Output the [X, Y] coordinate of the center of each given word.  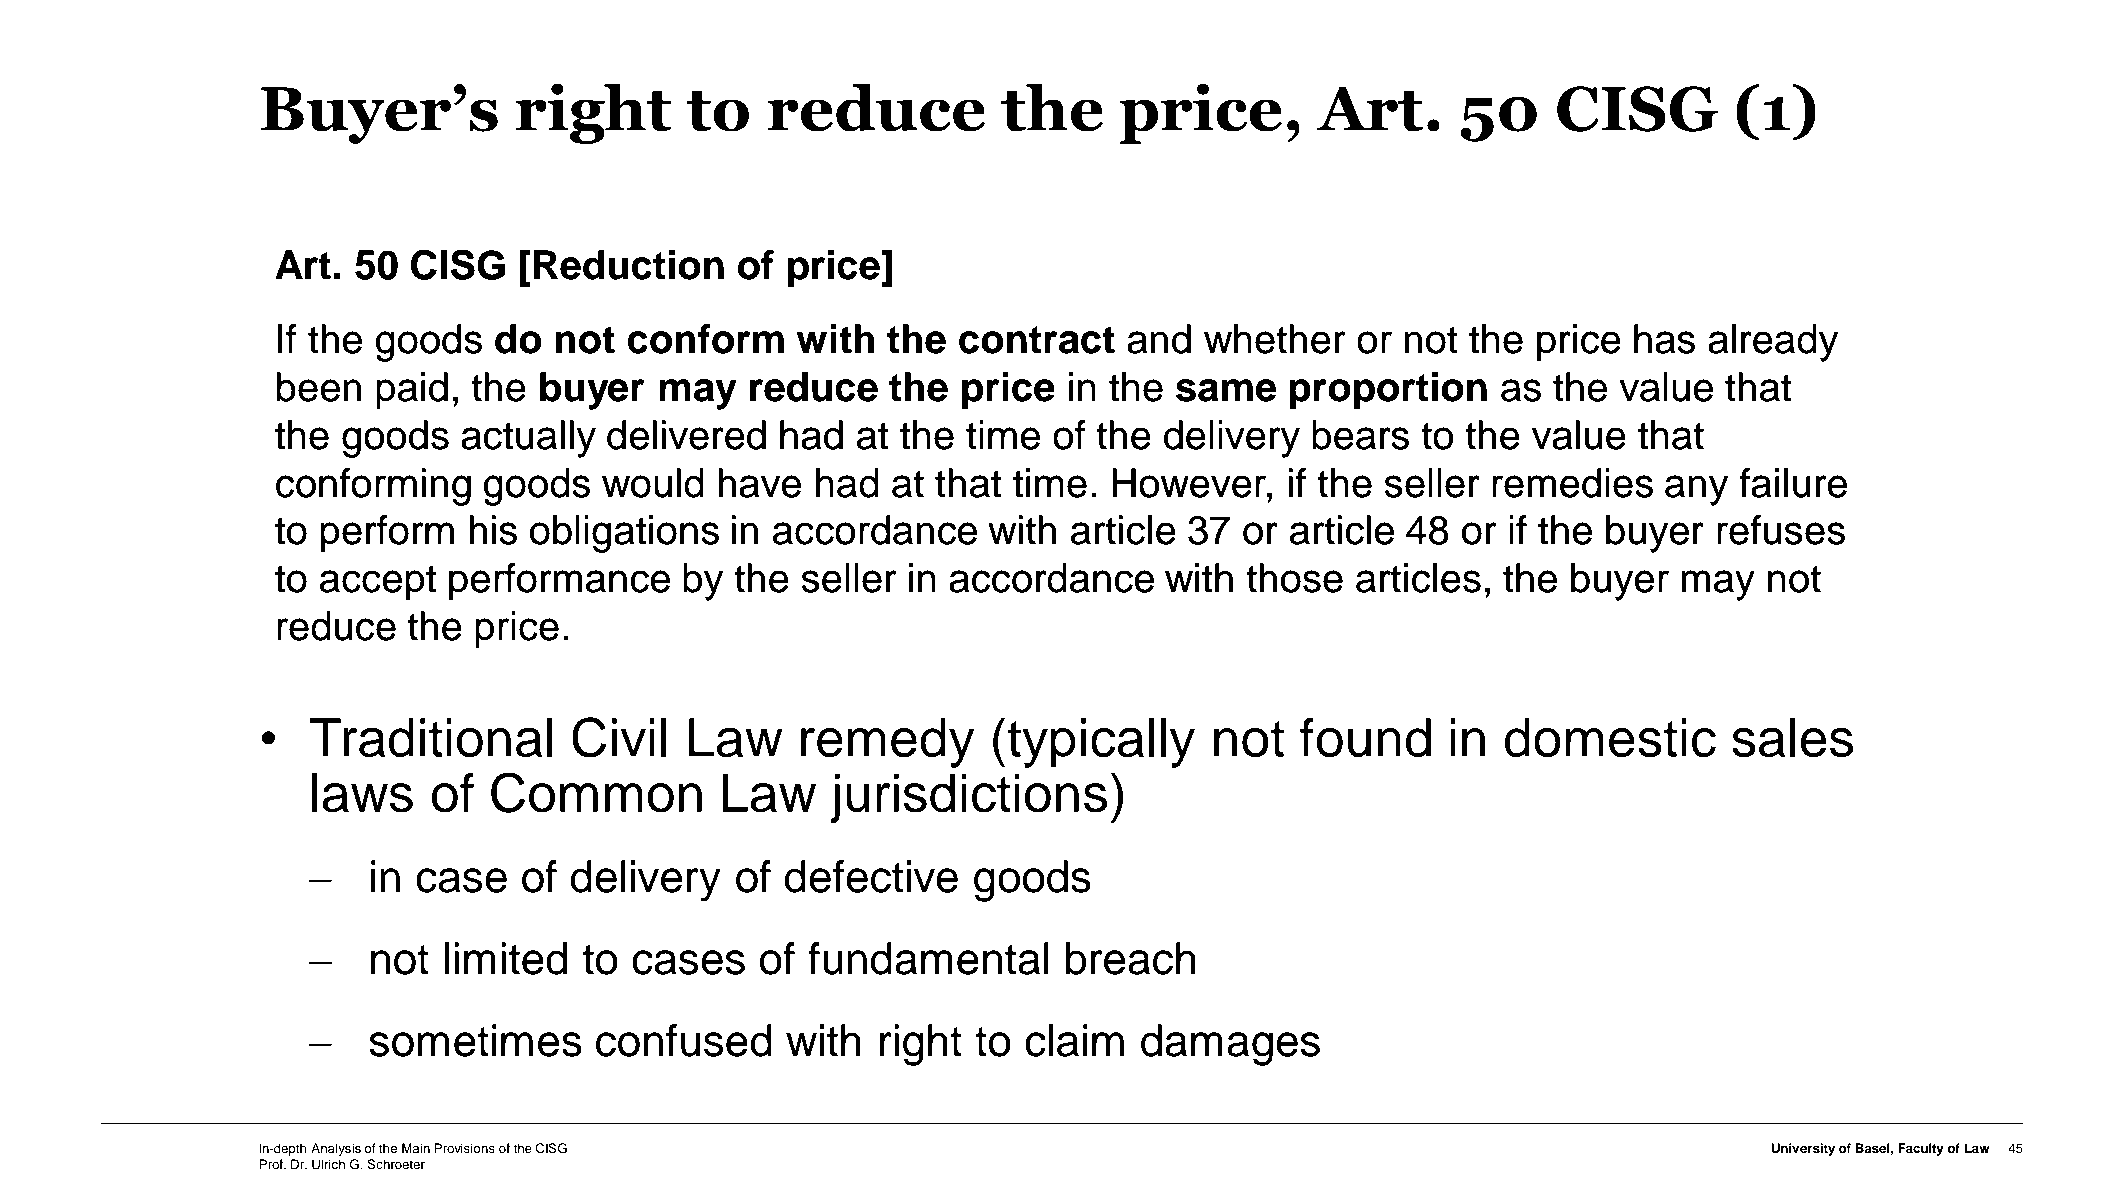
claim [1074, 1040]
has [1664, 339]
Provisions [464, 1148]
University [1803, 1149]
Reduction [629, 265]
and [1159, 339]
